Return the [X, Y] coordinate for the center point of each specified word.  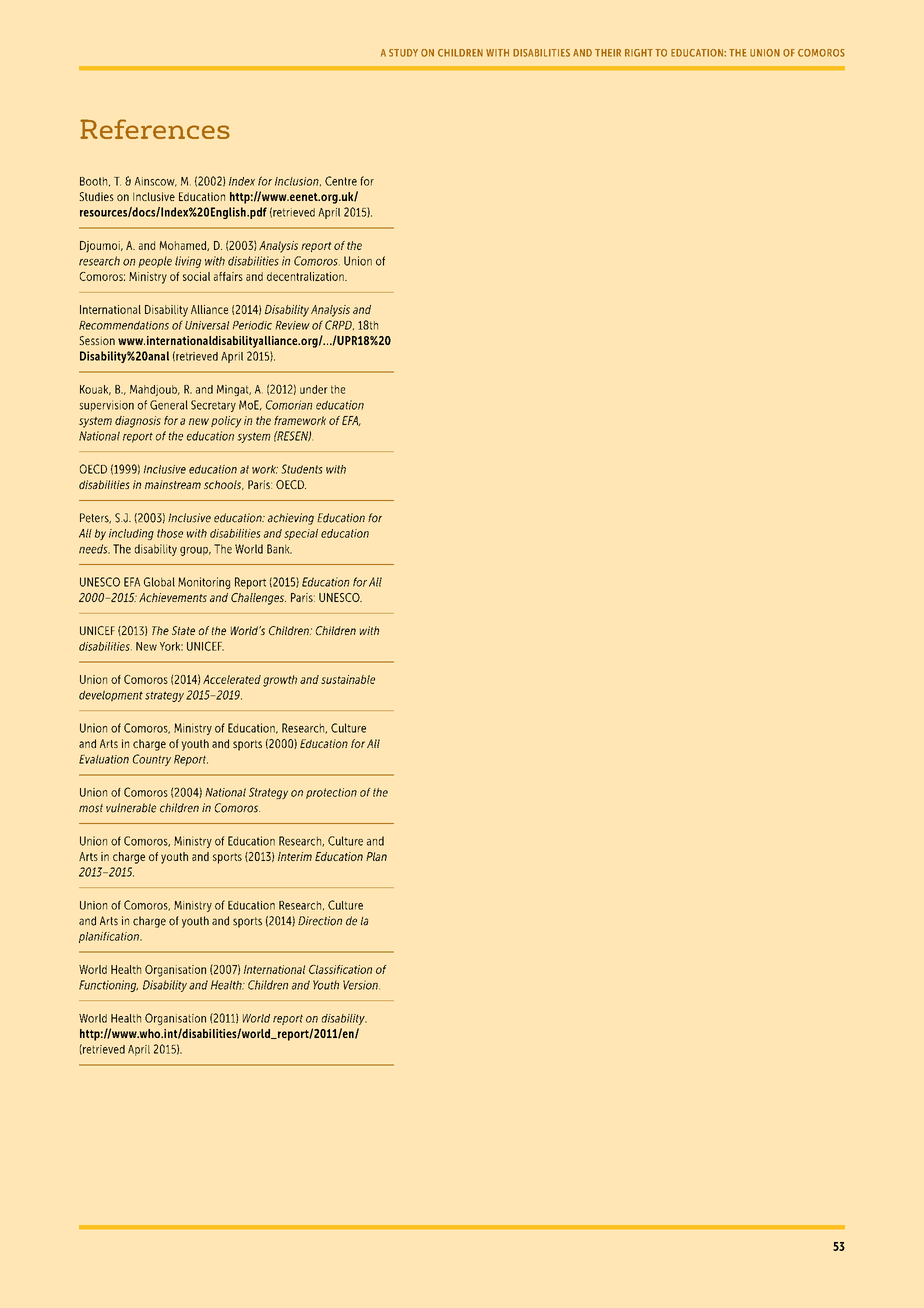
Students [302, 469]
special [301, 534]
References [155, 129]
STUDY [403, 53]
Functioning [108, 986]
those [170, 533]
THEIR [608, 53]
